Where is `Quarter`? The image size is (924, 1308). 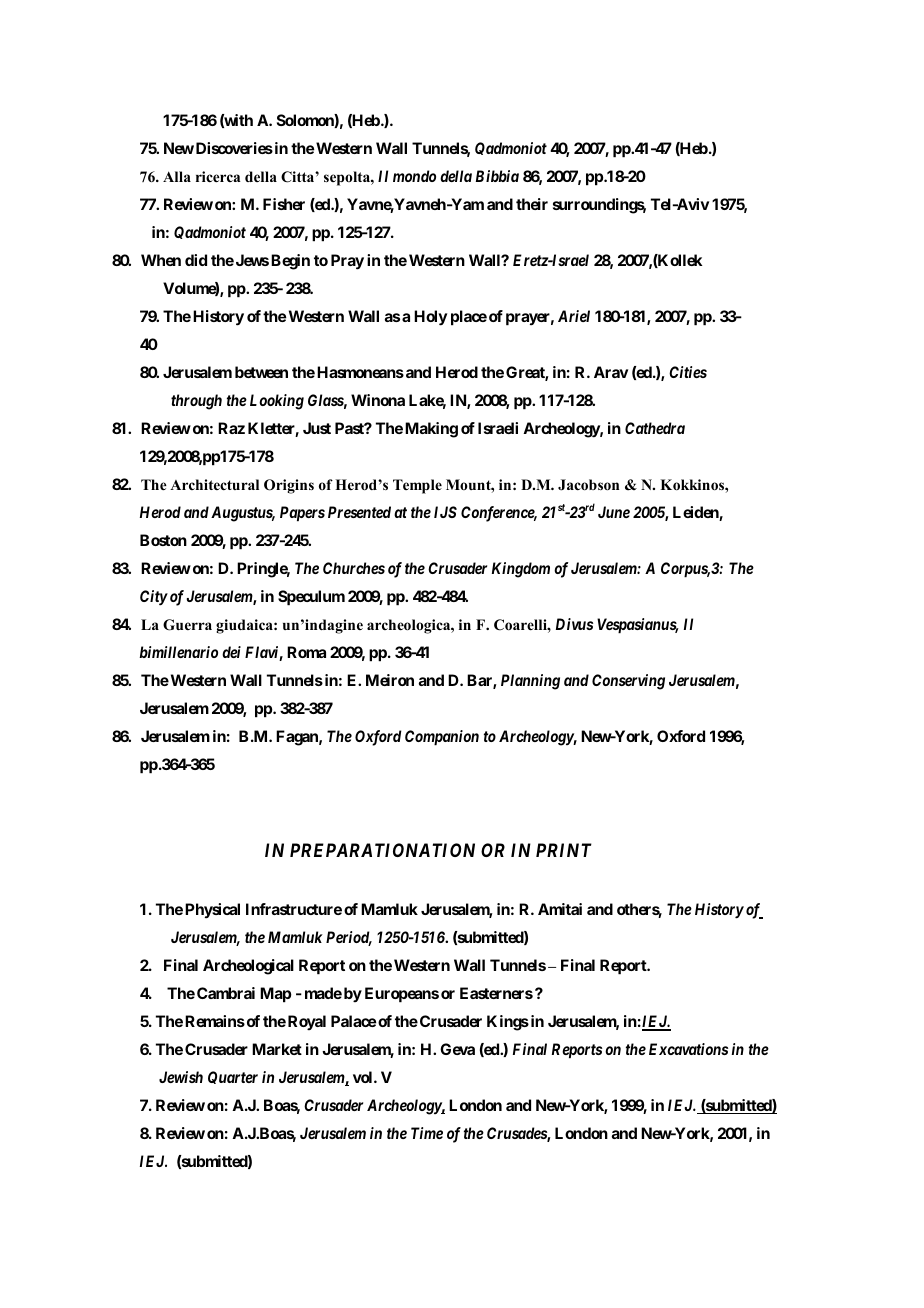
Quarter is located at coordinates (233, 1077).
